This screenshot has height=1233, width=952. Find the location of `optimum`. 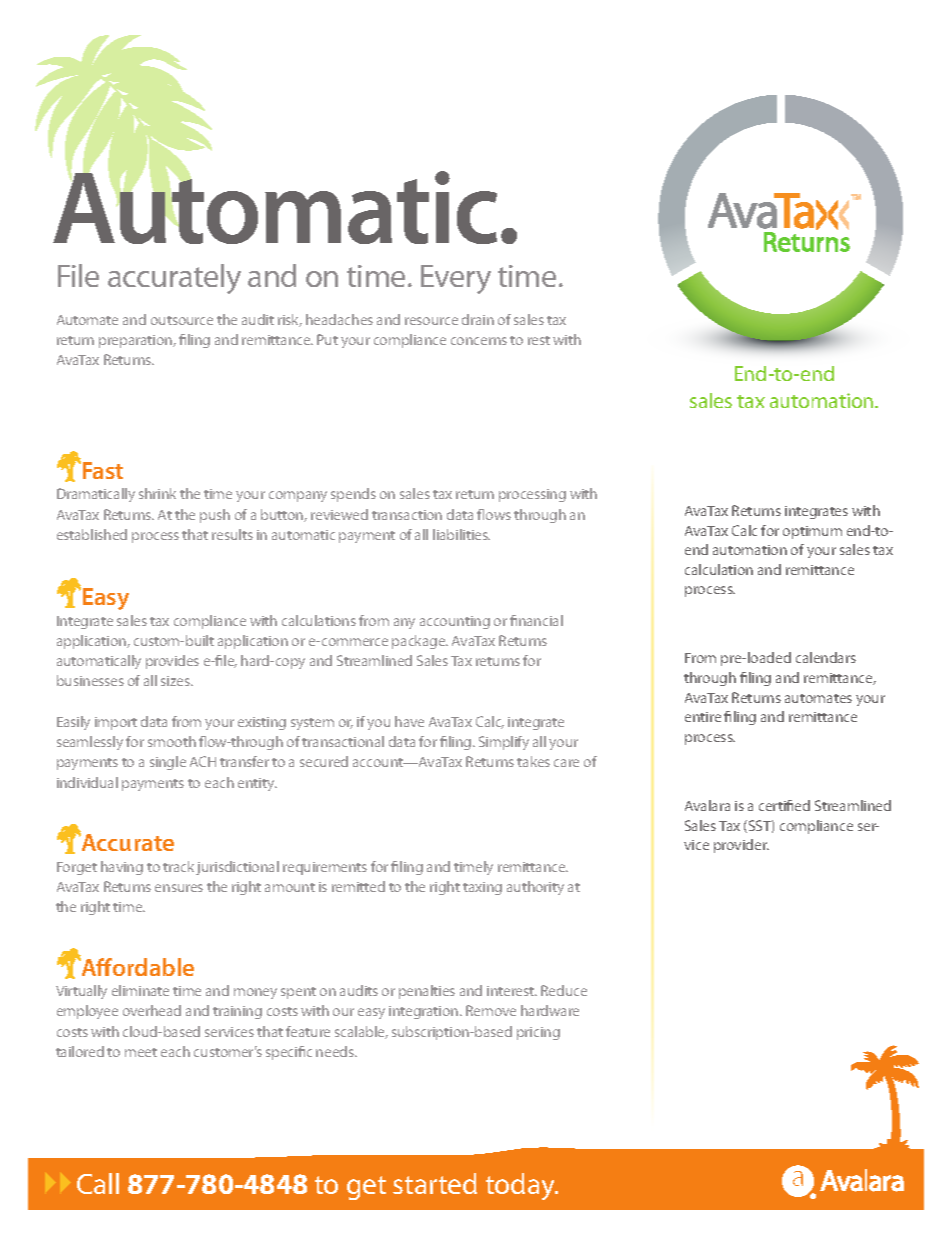

optimum is located at coordinates (812, 532).
